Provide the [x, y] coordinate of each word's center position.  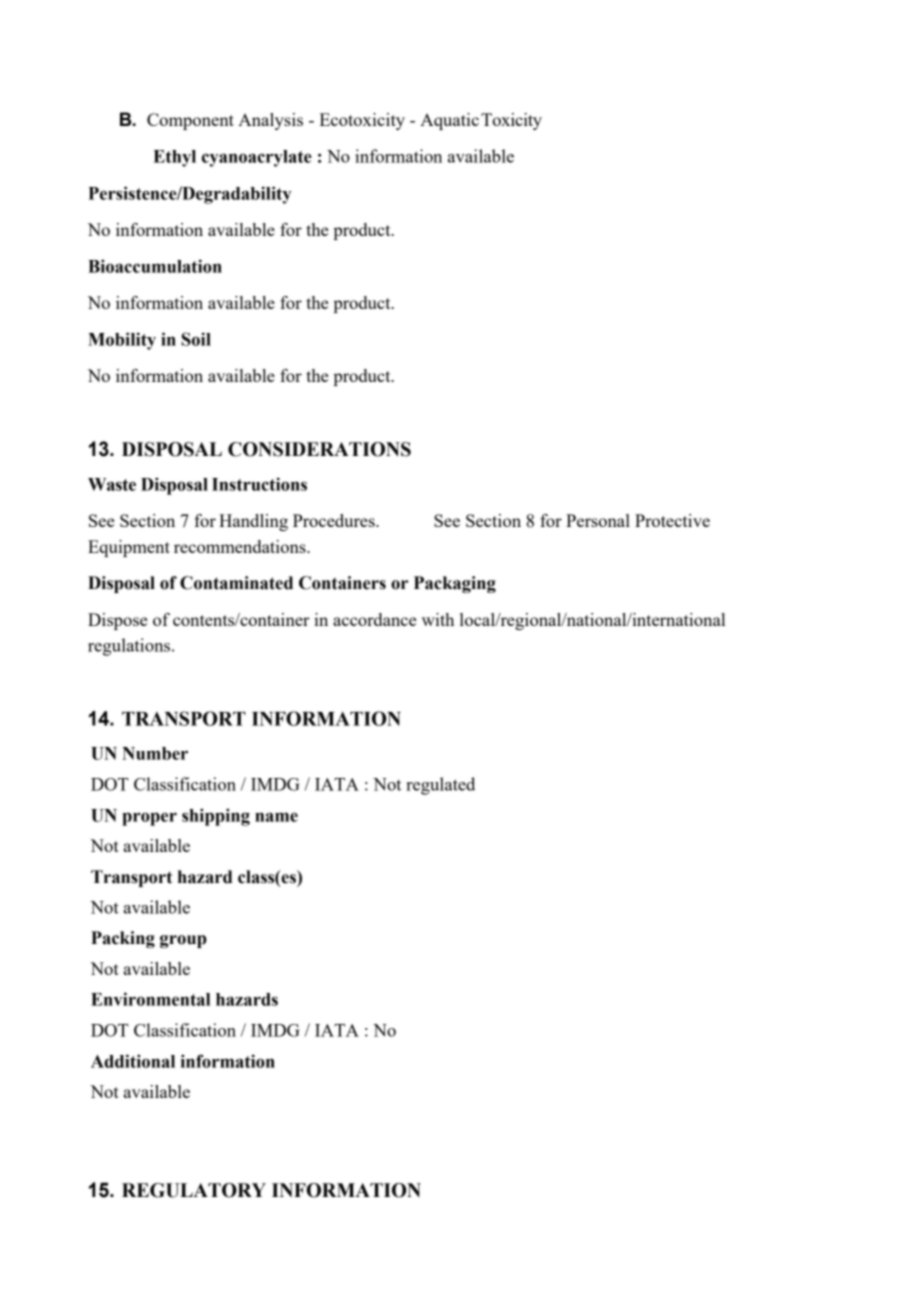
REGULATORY [194, 1190]
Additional [133, 1061]
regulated [440, 786]
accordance [374, 619]
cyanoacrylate [257, 158]
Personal [598, 520]
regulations [130, 647]
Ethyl [174, 158]
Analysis [270, 121]
